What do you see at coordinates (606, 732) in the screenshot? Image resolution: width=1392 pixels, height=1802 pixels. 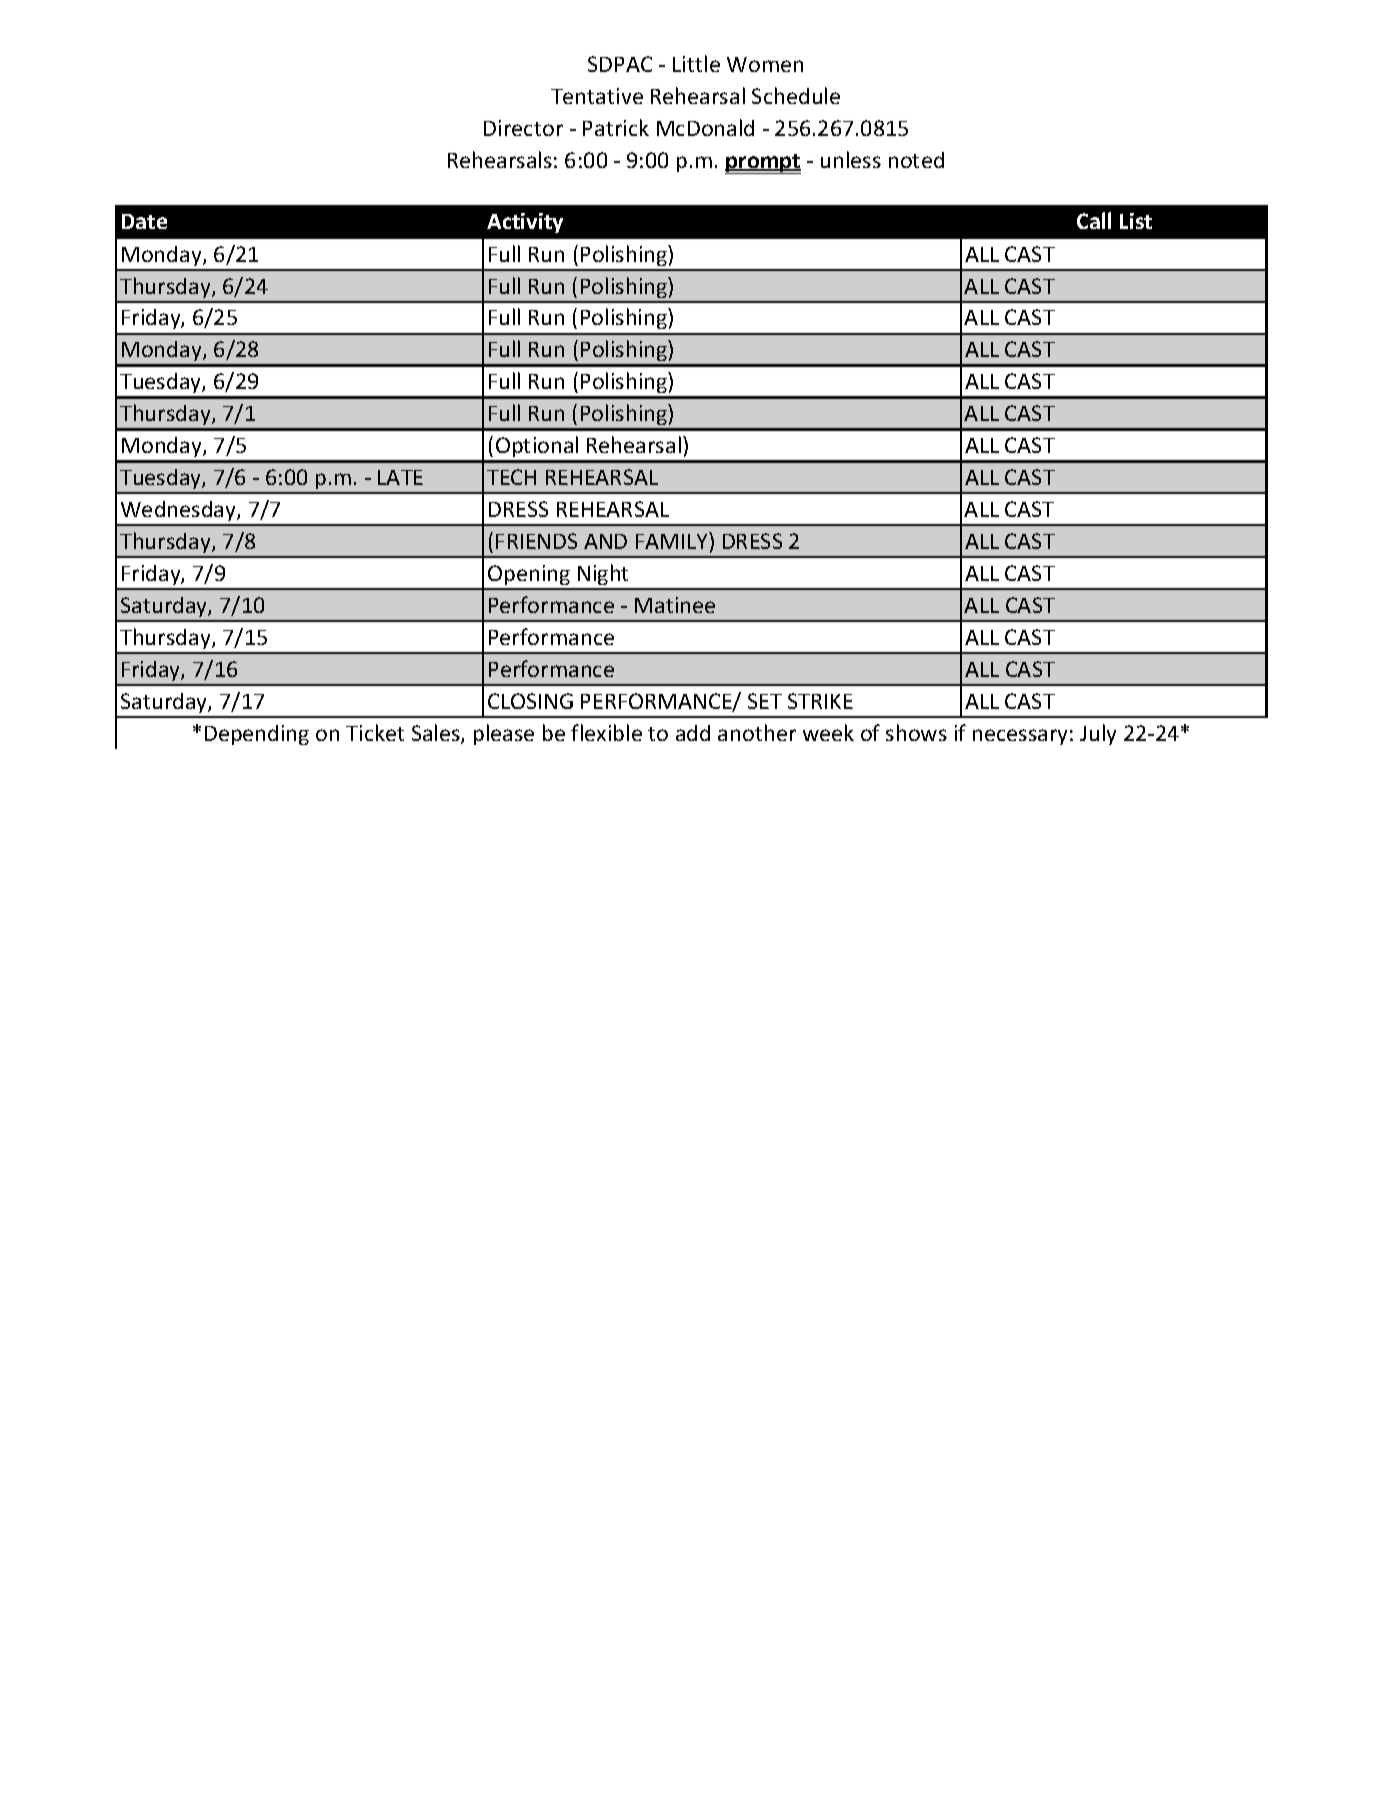 I see `flexible` at bounding box center [606, 732].
